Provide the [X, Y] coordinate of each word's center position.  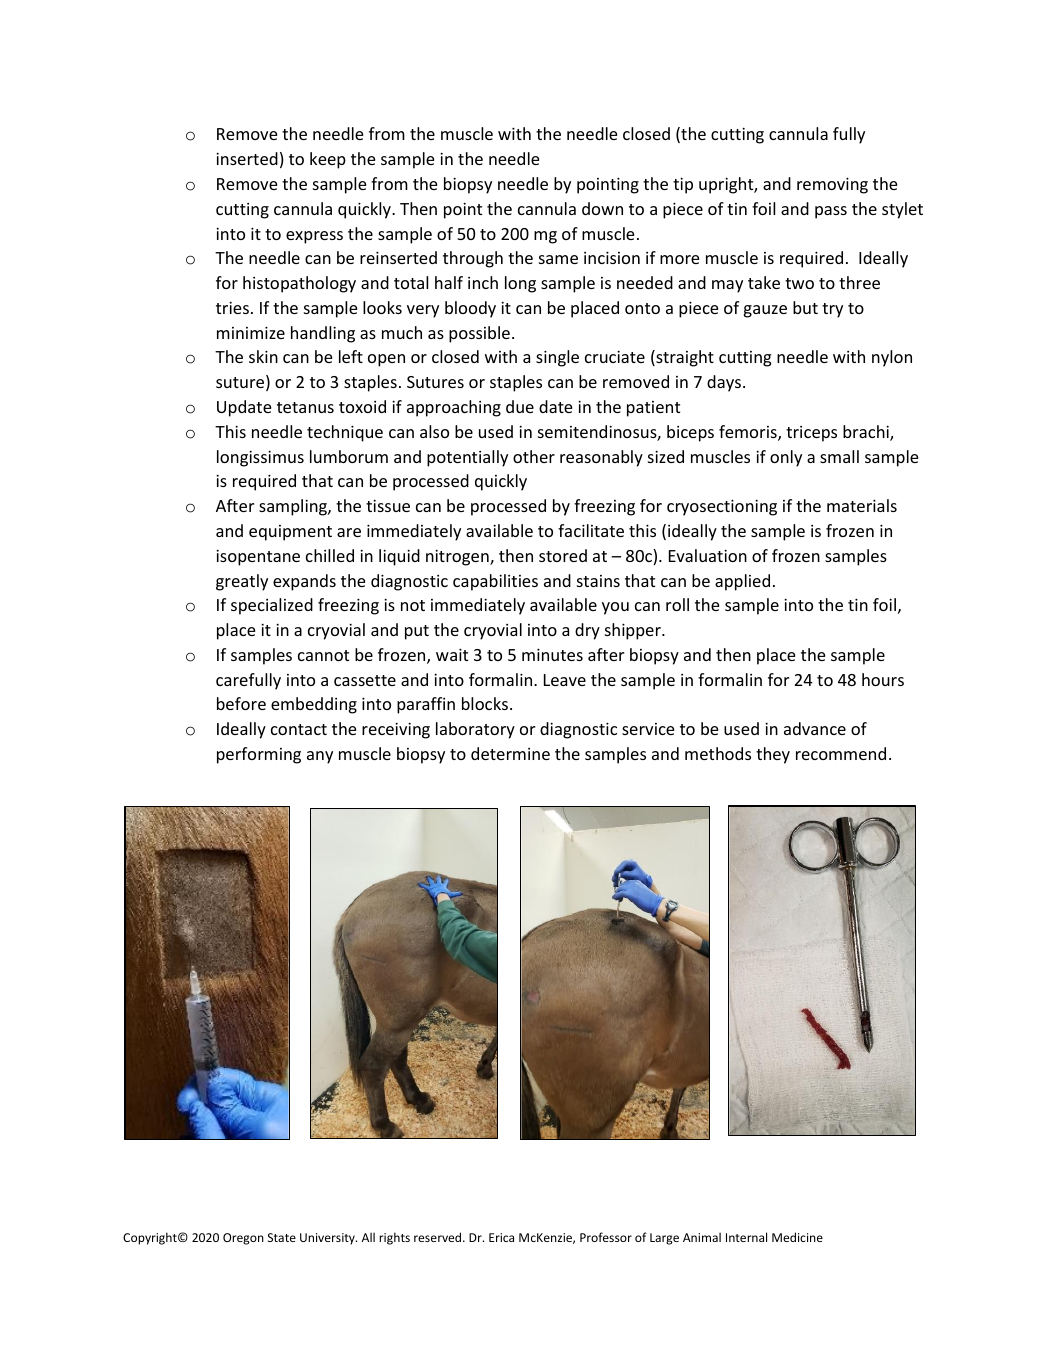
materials [862, 505]
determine [510, 753]
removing [832, 185]
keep [328, 160]
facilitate [591, 530]
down [602, 208]
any [320, 757]
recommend [841, 753]
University [328, 1239]
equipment [290, 533]
